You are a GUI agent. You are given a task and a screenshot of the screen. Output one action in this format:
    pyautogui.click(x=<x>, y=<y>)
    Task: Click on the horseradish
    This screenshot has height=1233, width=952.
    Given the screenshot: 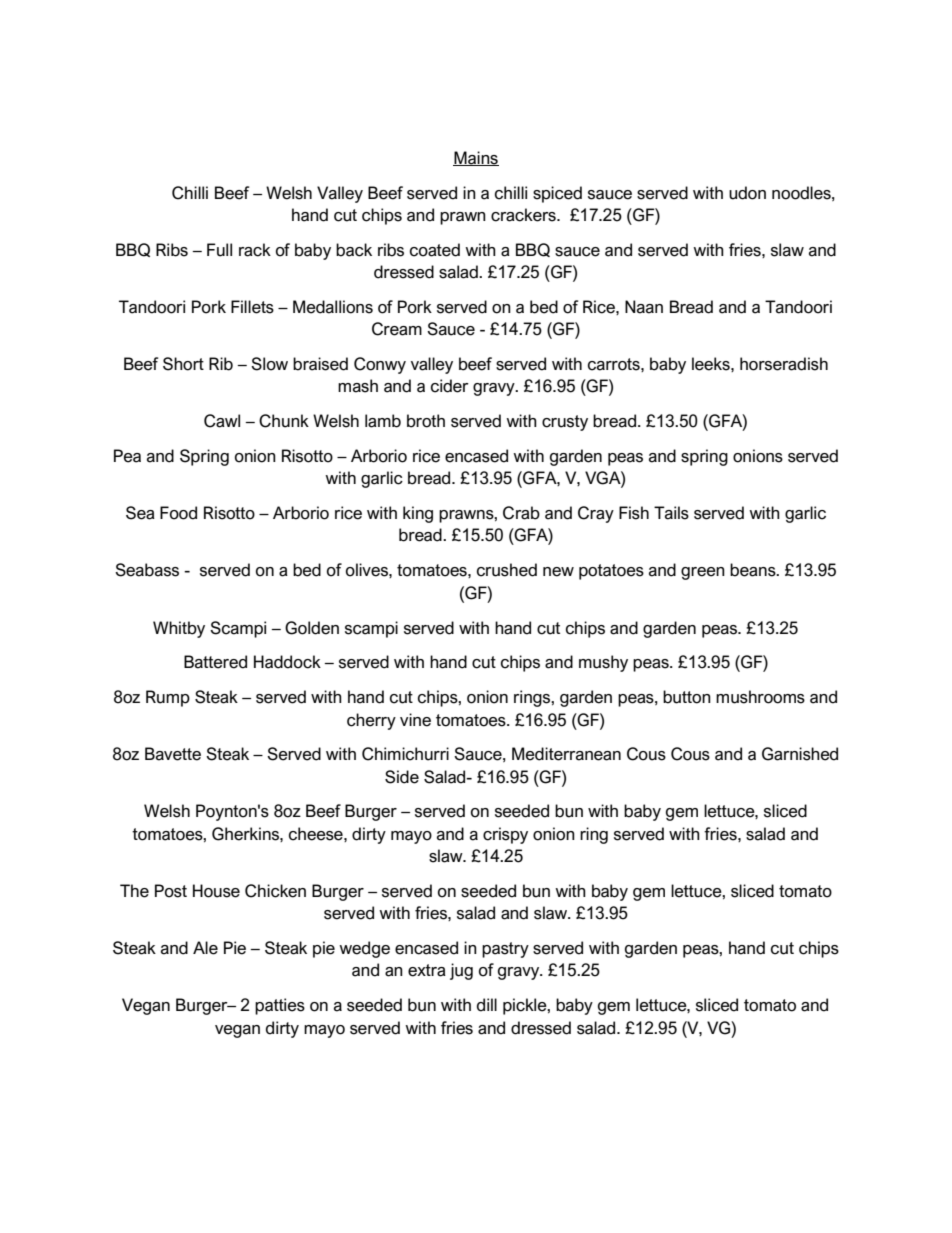 What is the action you would take?
    pyautogui.click(x=784, y=364)
